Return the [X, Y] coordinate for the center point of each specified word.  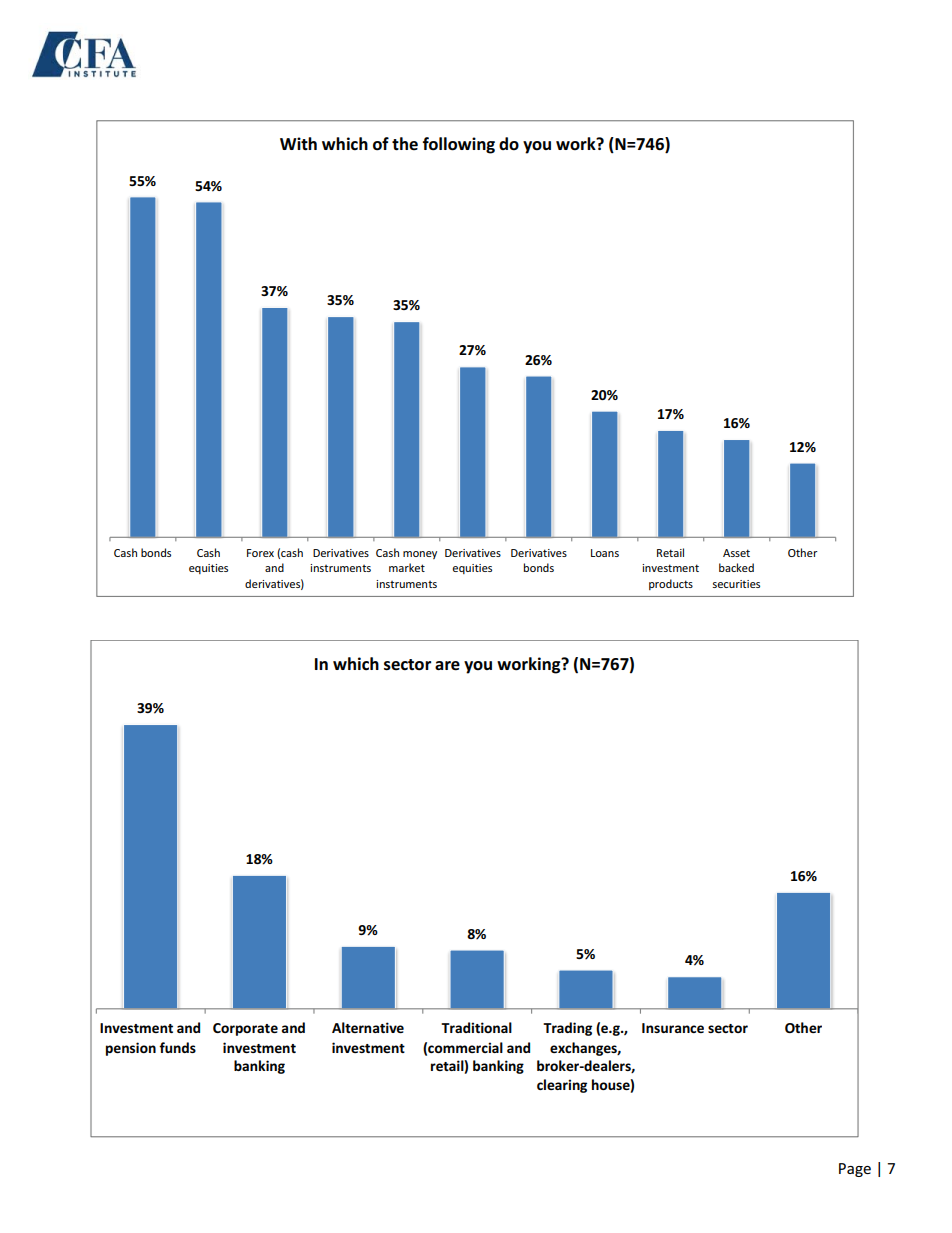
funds [177, 1047]
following [459, 145]
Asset [736, 553]
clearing [562, 1086]
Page [855, 1170]
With [298, 144]
